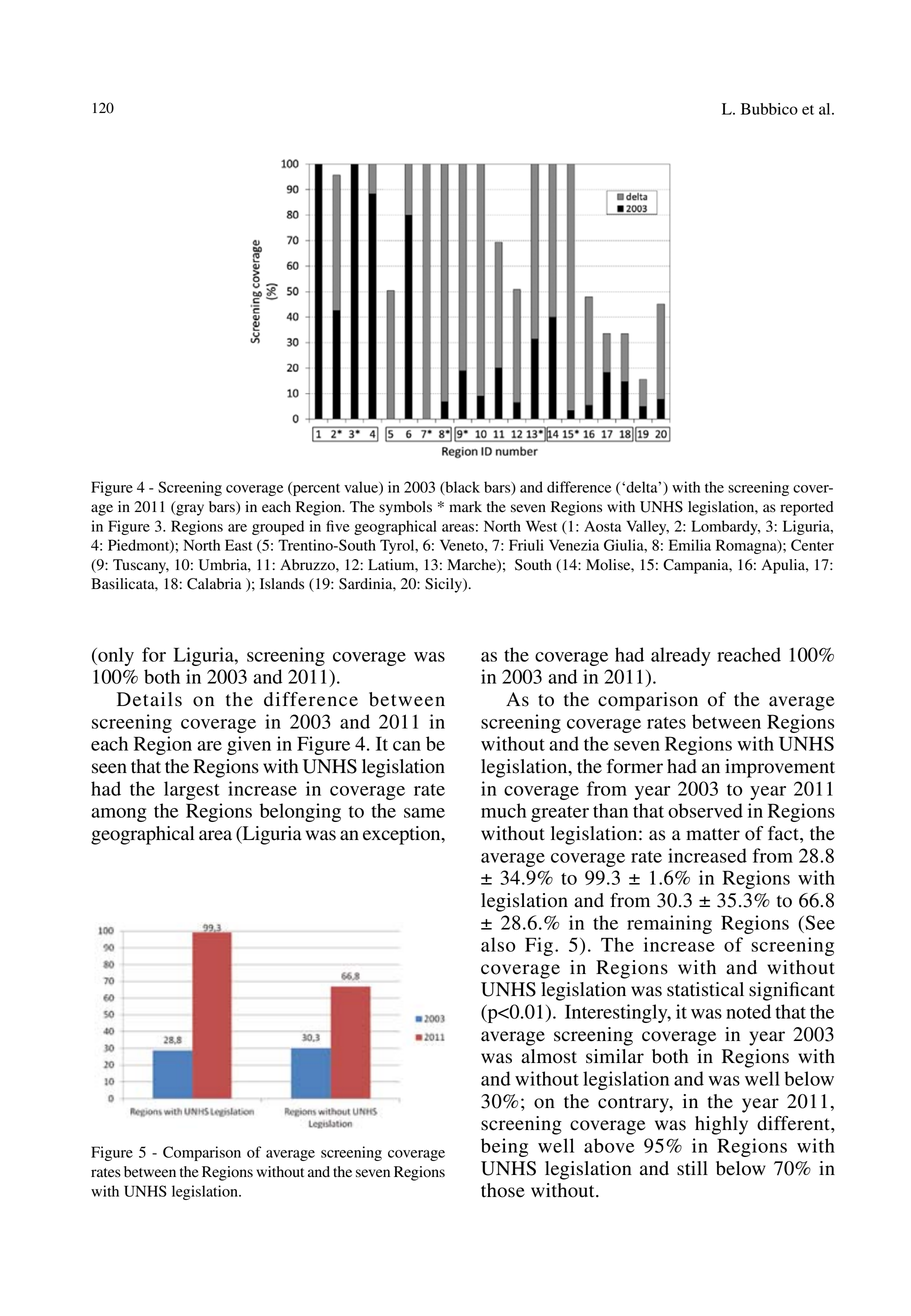  I want to click on among, so click(119, 815).
